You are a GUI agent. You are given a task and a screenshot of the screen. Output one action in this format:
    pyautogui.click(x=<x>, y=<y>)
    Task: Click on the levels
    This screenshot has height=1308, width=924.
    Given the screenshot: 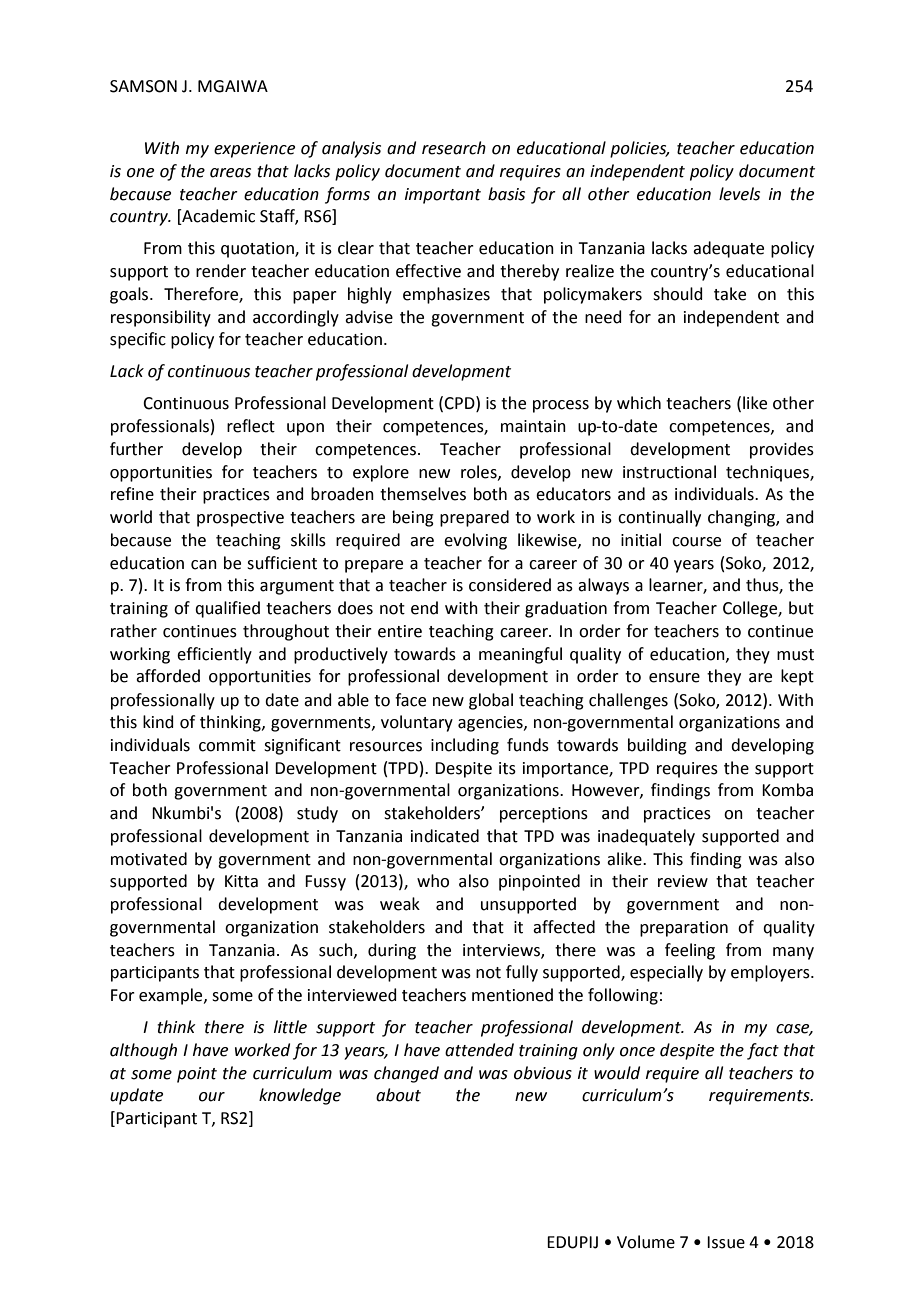 What is the action you would take?
    pyautogui.click(x=739, y=194)
